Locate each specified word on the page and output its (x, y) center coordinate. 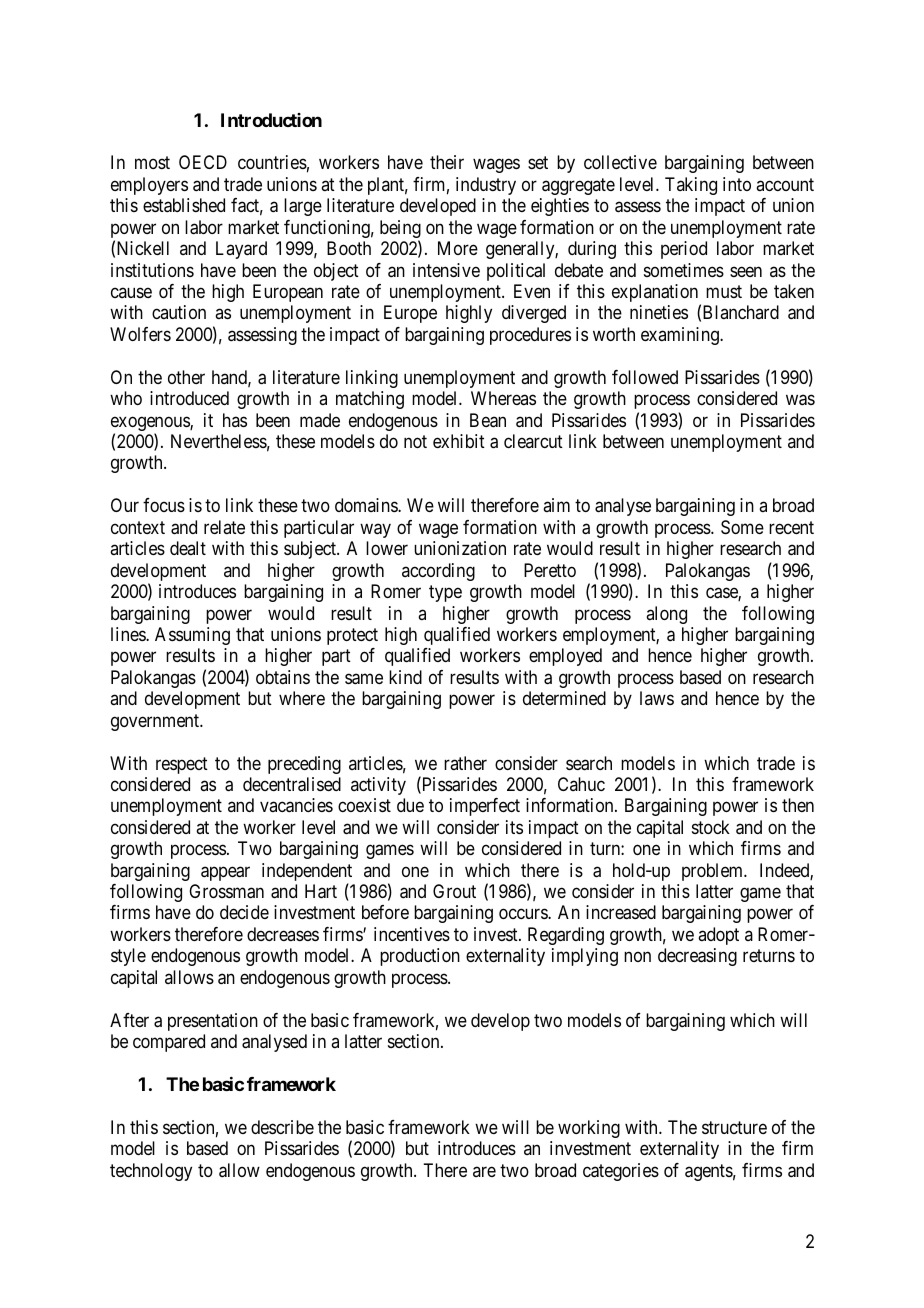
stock (711, 827)
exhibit (459, 441)
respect (182, 765)
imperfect (485, 807)
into (737, 184)
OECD (203, 162)
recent (791, 527)
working (589, 1129)
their (447, 162)
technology (151, 1172)
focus (164, 505)
